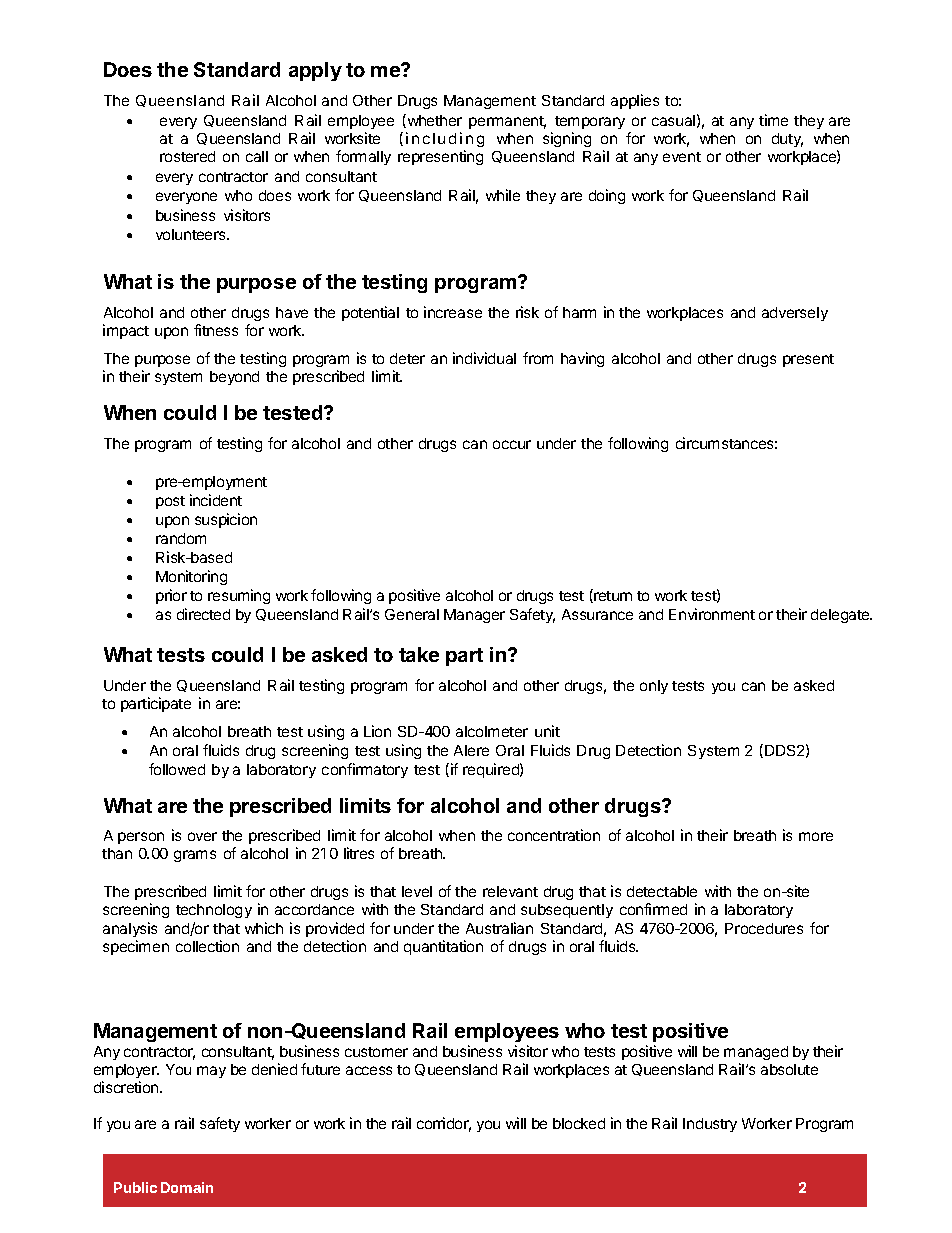 This document has height=1233, width=952. Describe the element at coordinates (257, 156) in the document. I see `call` at that location.
